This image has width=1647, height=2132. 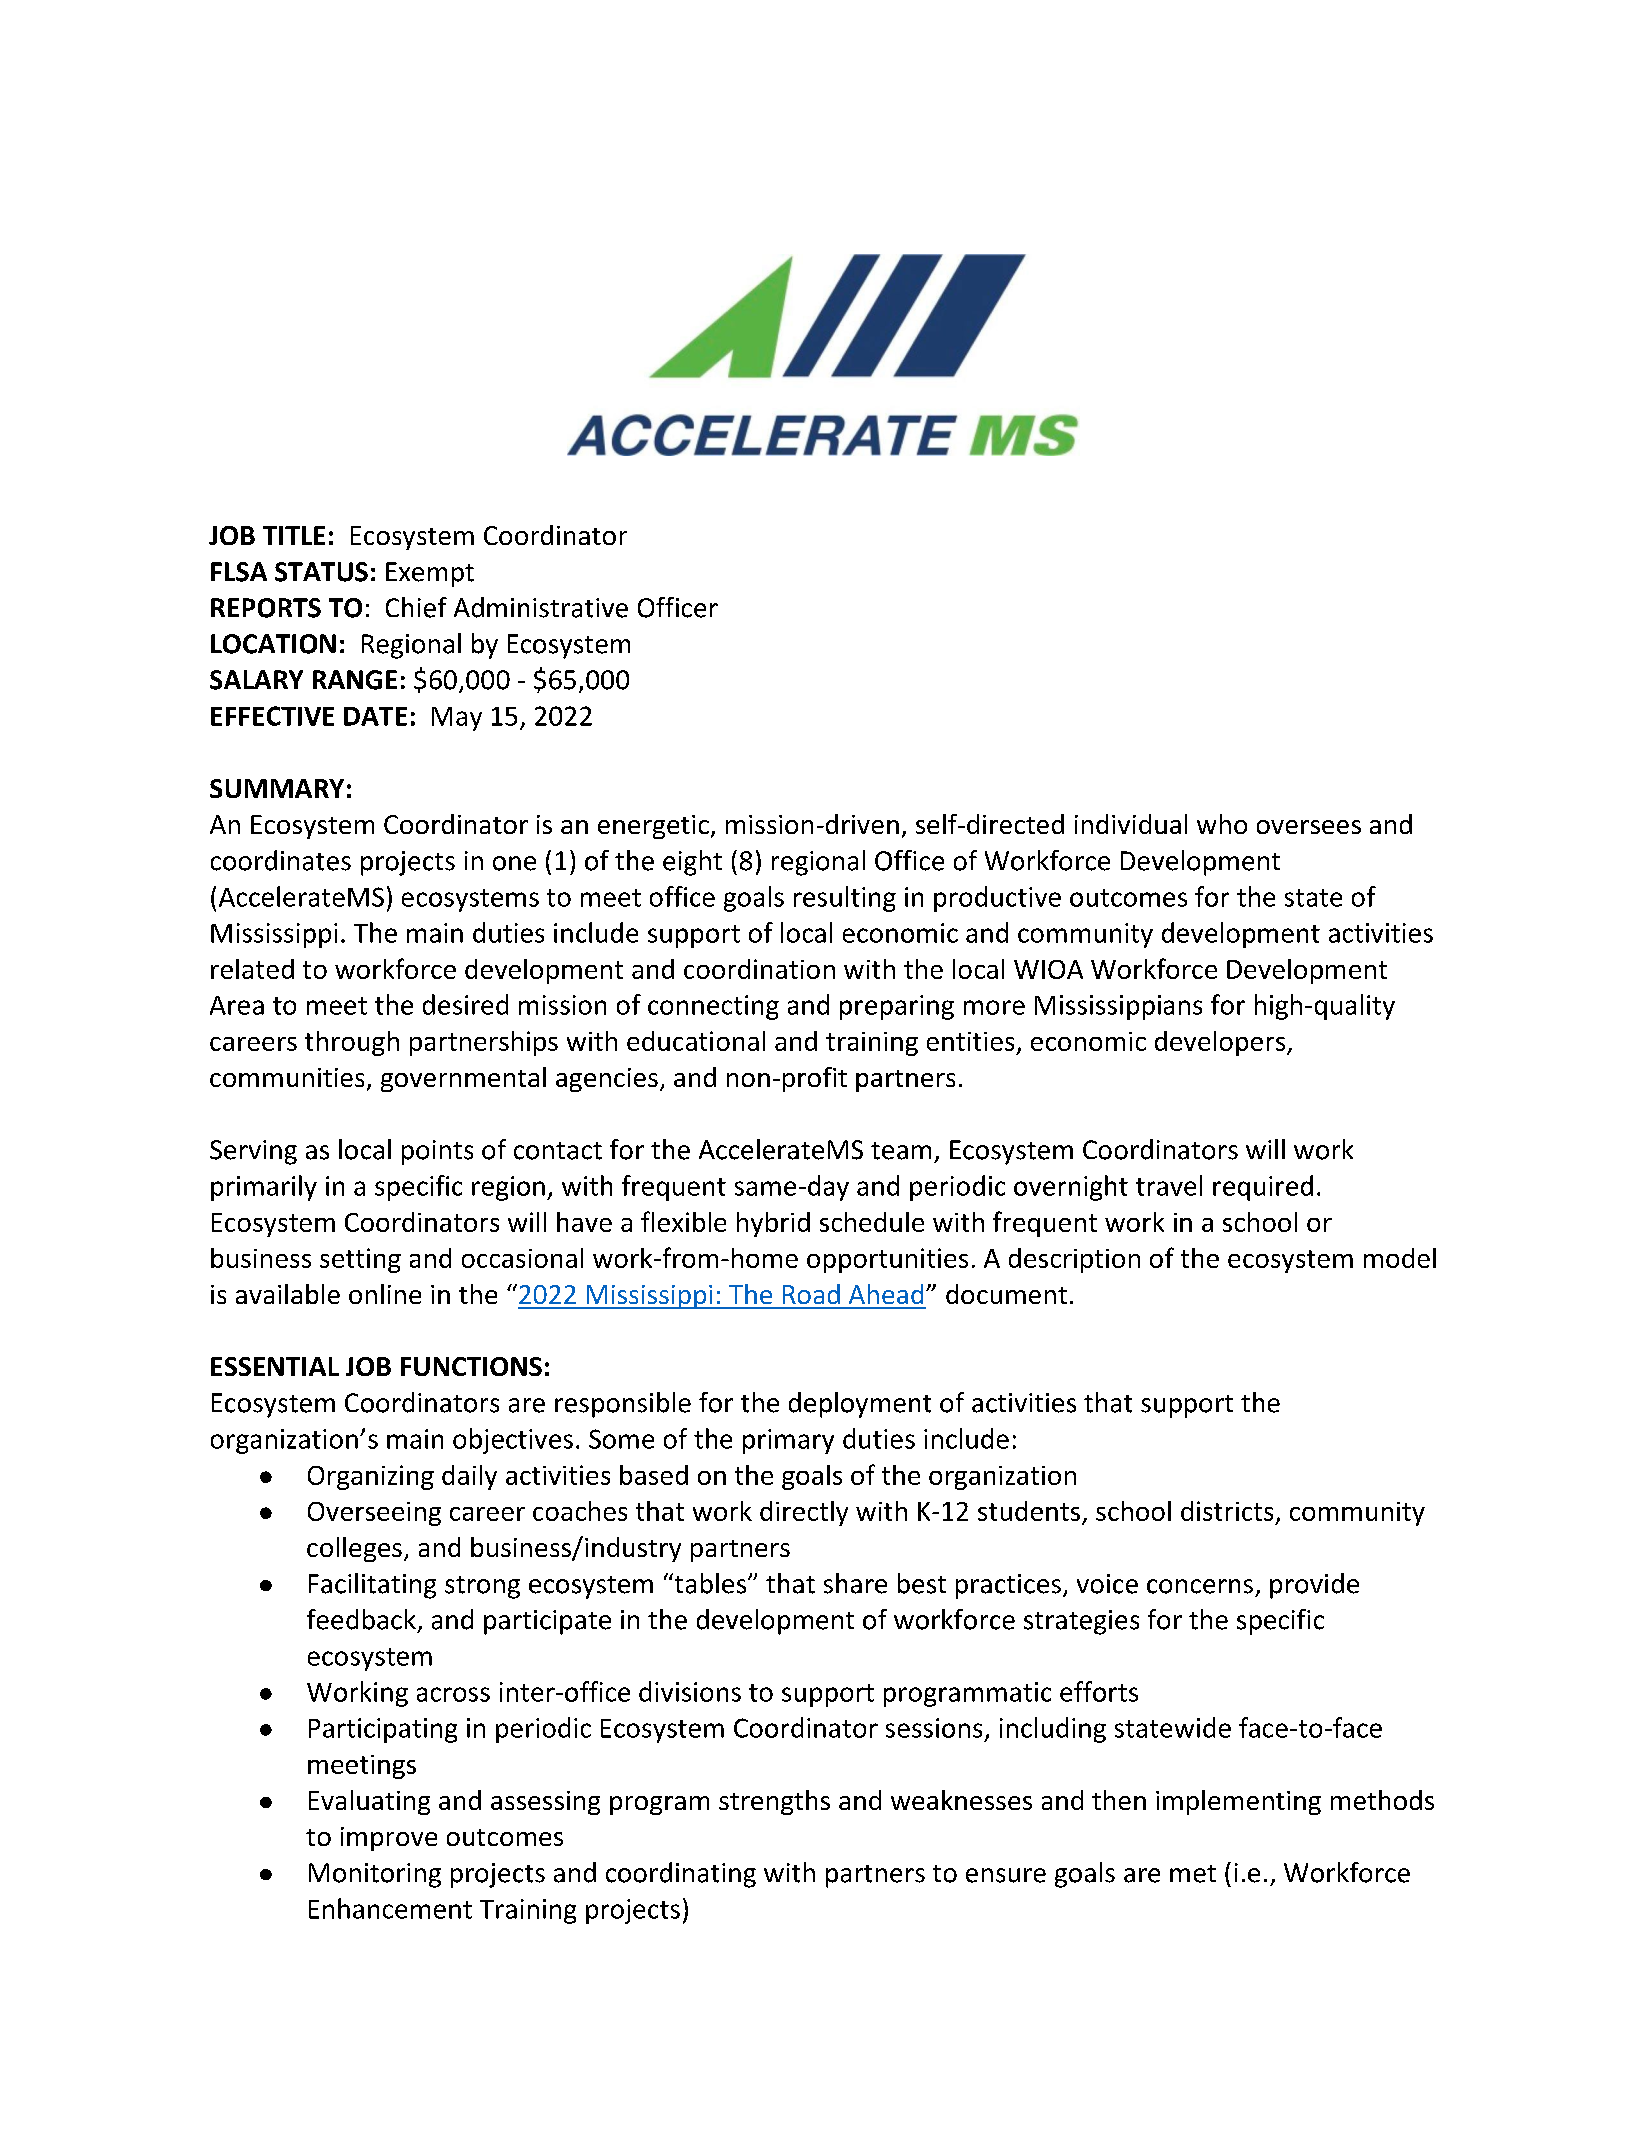 What do you see at coordinates (897, 1007) in the image?
I see `preparing` at bounding box center [897, 1007].
